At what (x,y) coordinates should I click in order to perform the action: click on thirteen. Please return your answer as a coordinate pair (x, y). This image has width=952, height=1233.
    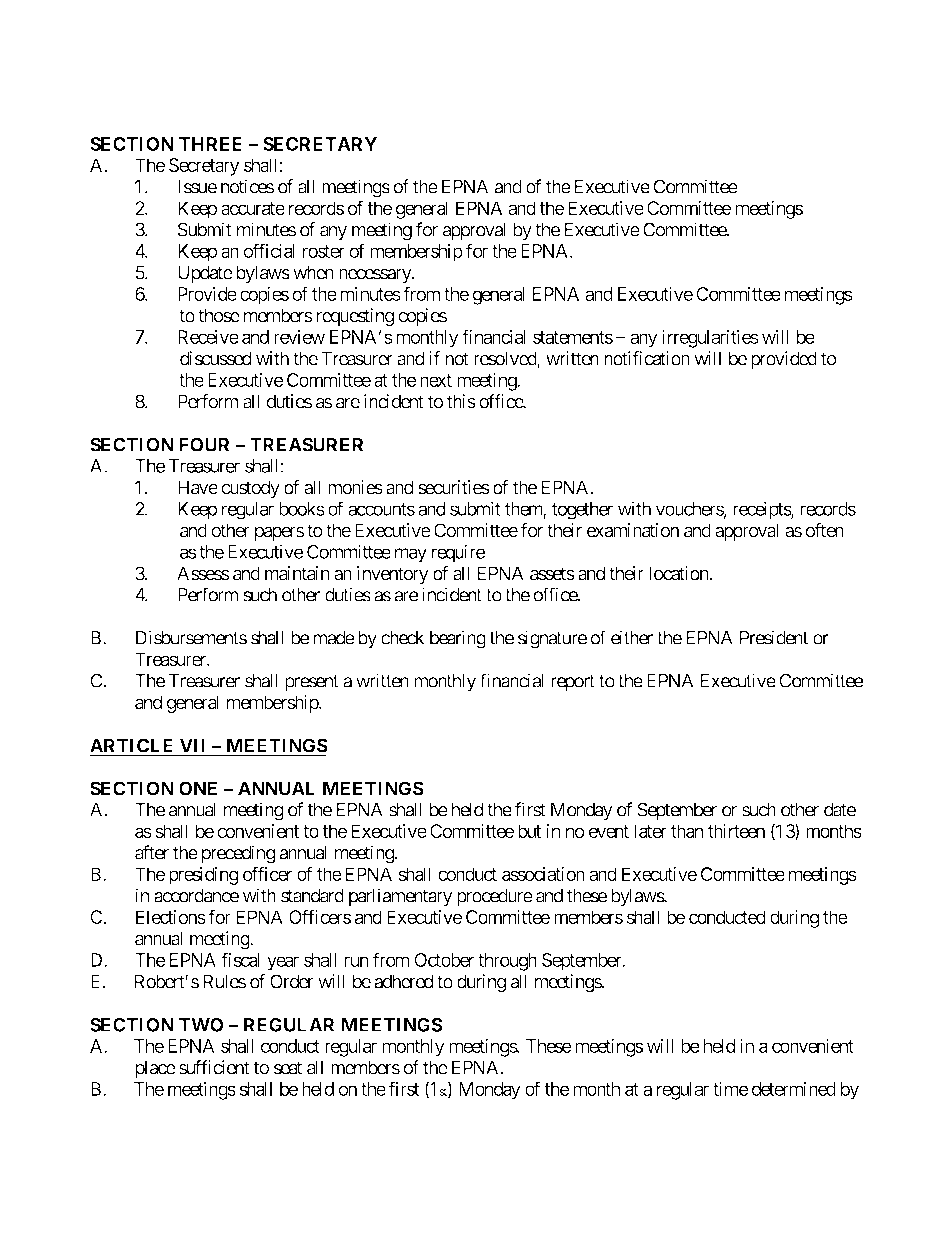
    Looking at the image, I should click on (736, 831).
